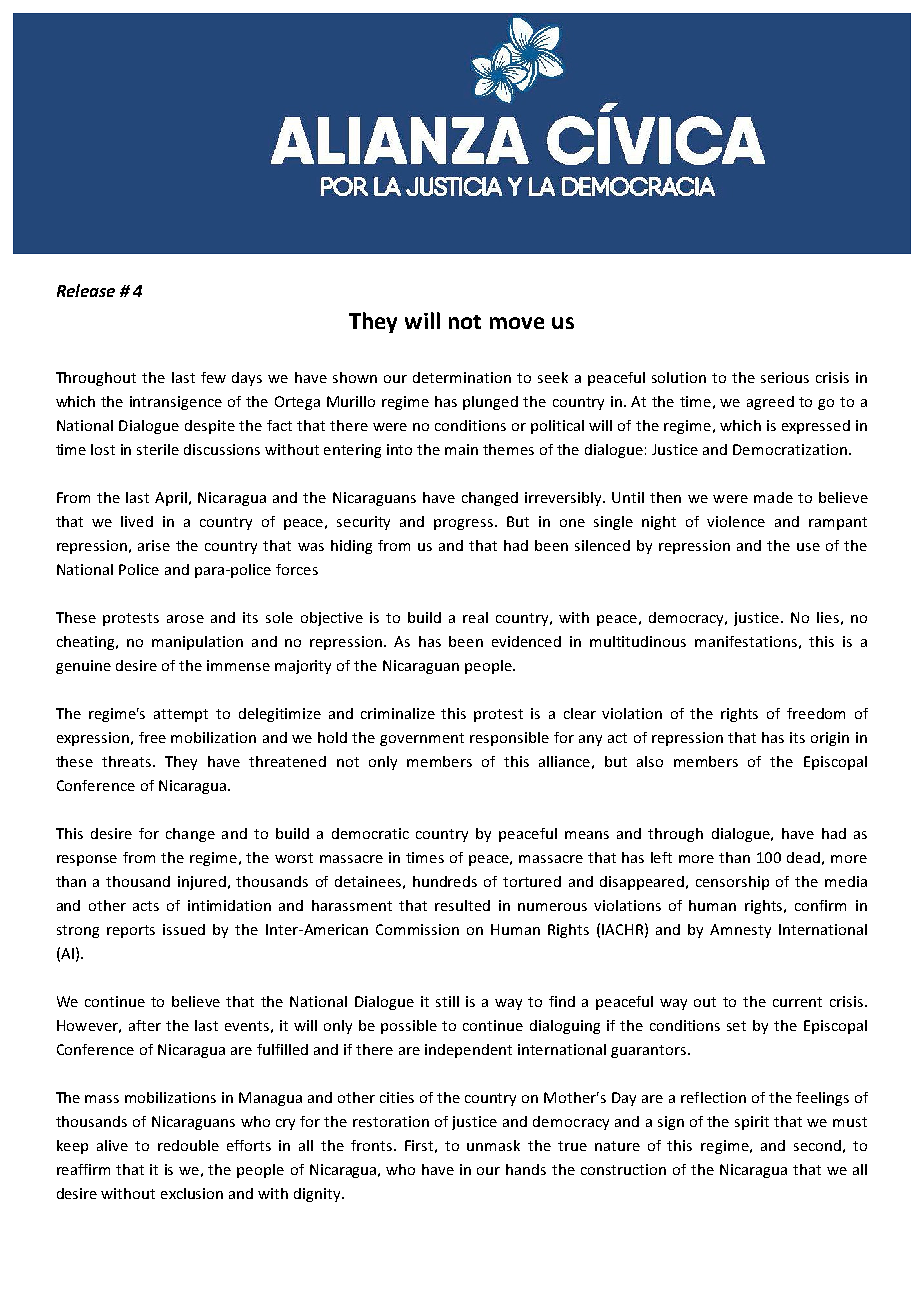 The image size is (924, 1308). What do you see at coordinates (188, 1145) in the screenshot?
I see `redouble` at bounding box center [188, 1145].
